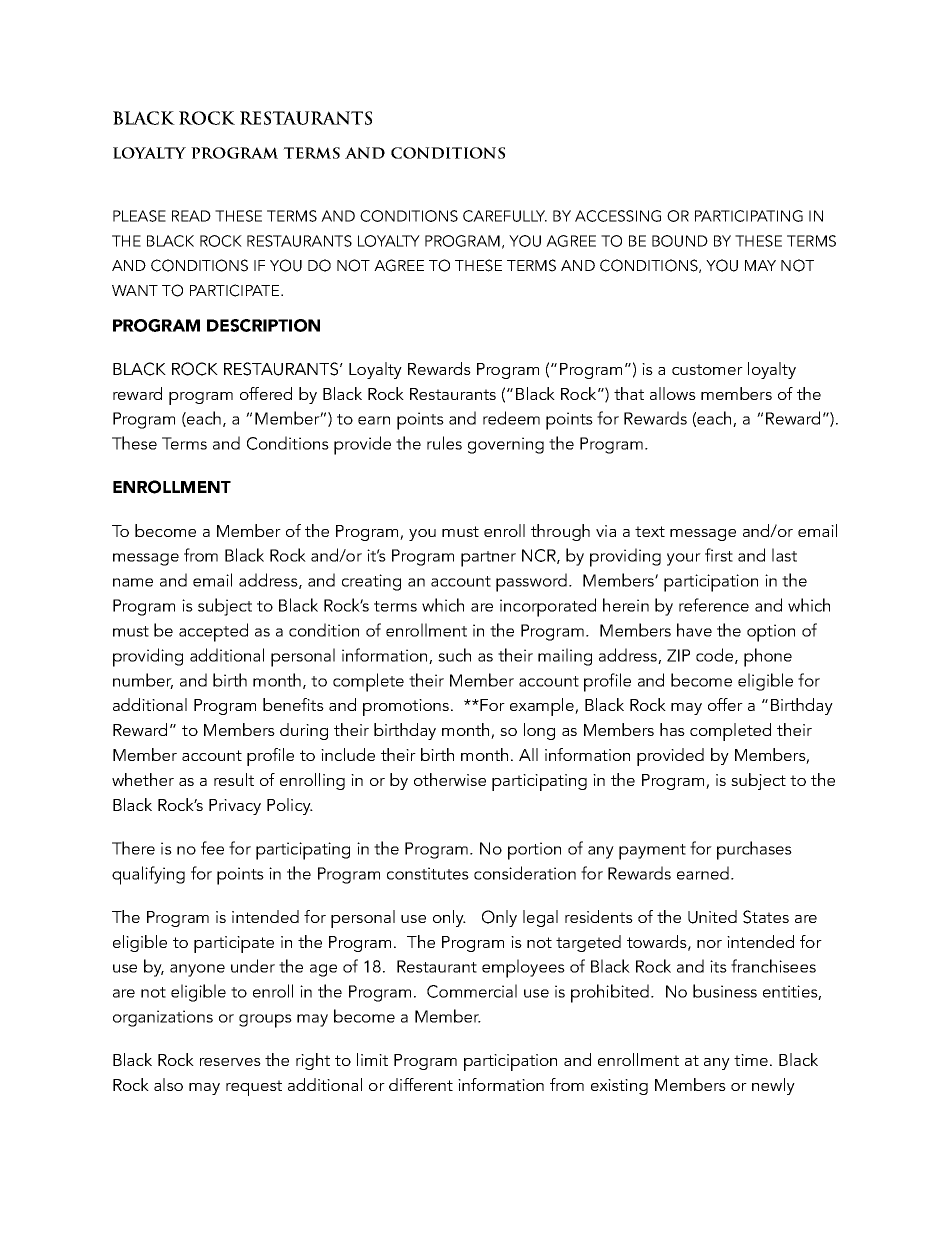 The width and height of the screenshot is (952, 1233). I want to click on different, so click(421, 1084).
